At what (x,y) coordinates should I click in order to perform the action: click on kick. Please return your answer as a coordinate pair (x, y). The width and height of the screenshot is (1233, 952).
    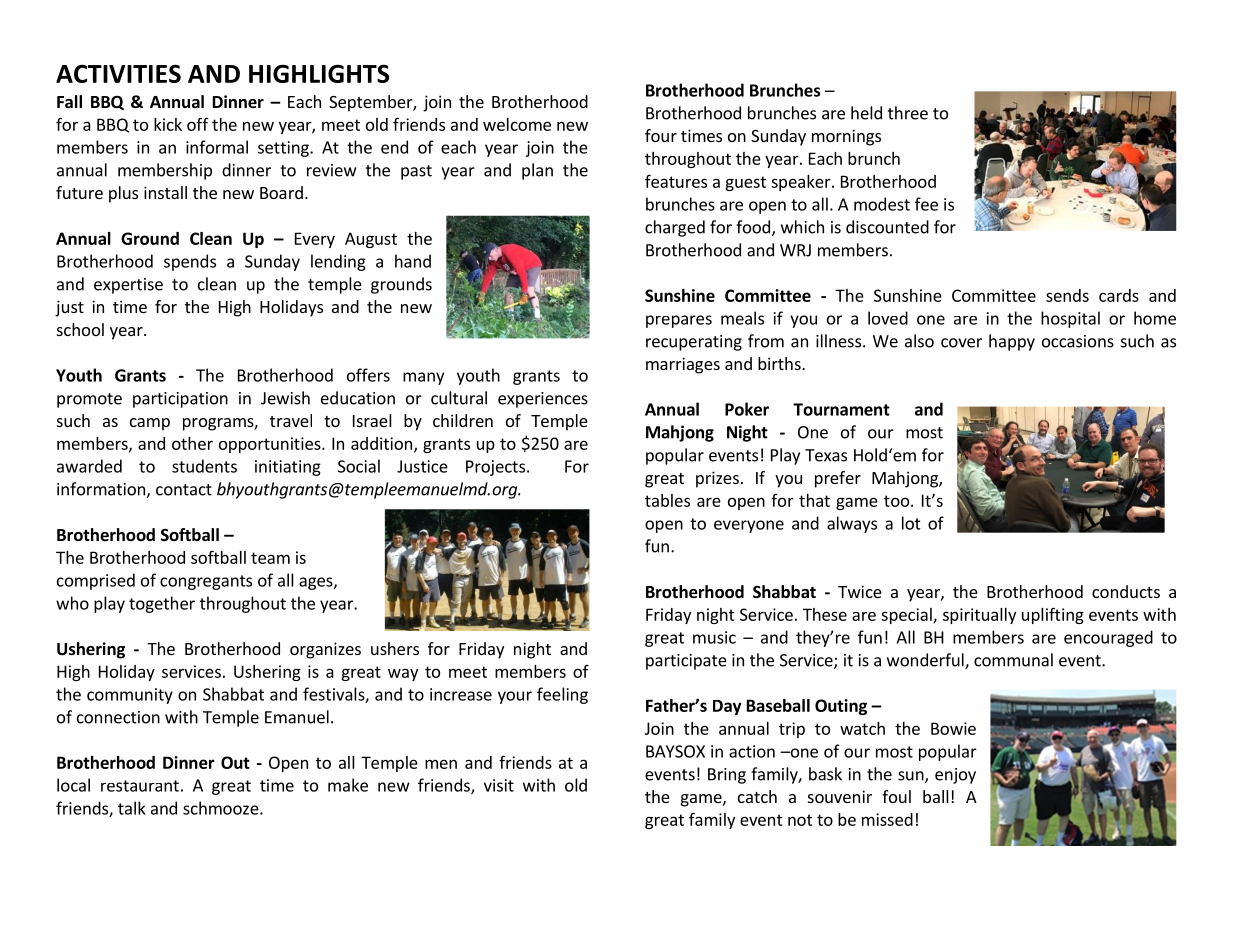
    Looking at the image, I should click on (168, 124).
